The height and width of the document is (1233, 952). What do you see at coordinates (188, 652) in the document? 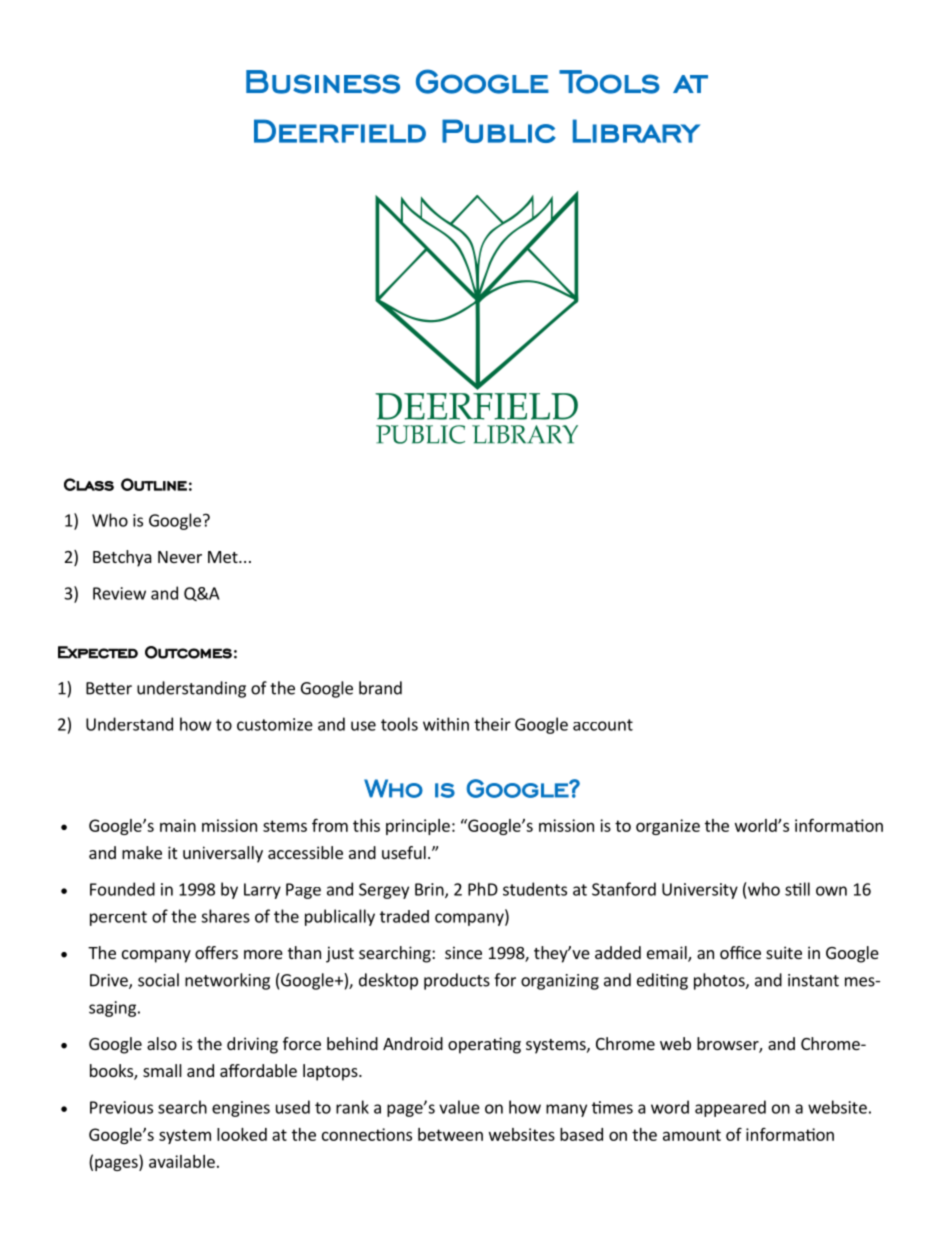
I see `Outcomes` at bounding box center [188, 652].
